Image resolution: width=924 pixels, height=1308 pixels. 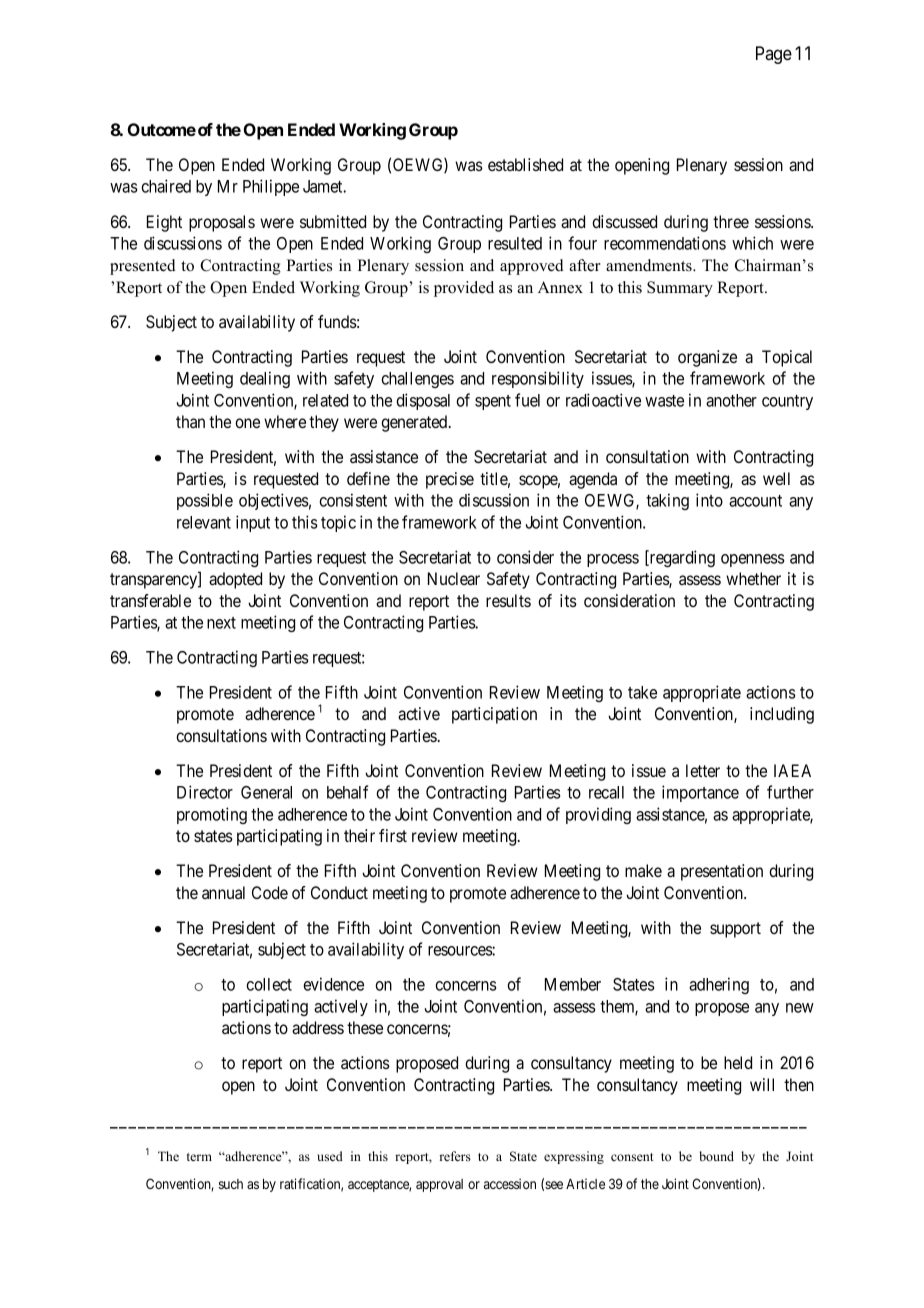 I want to click on refers, so click(x=455, y=1156).
